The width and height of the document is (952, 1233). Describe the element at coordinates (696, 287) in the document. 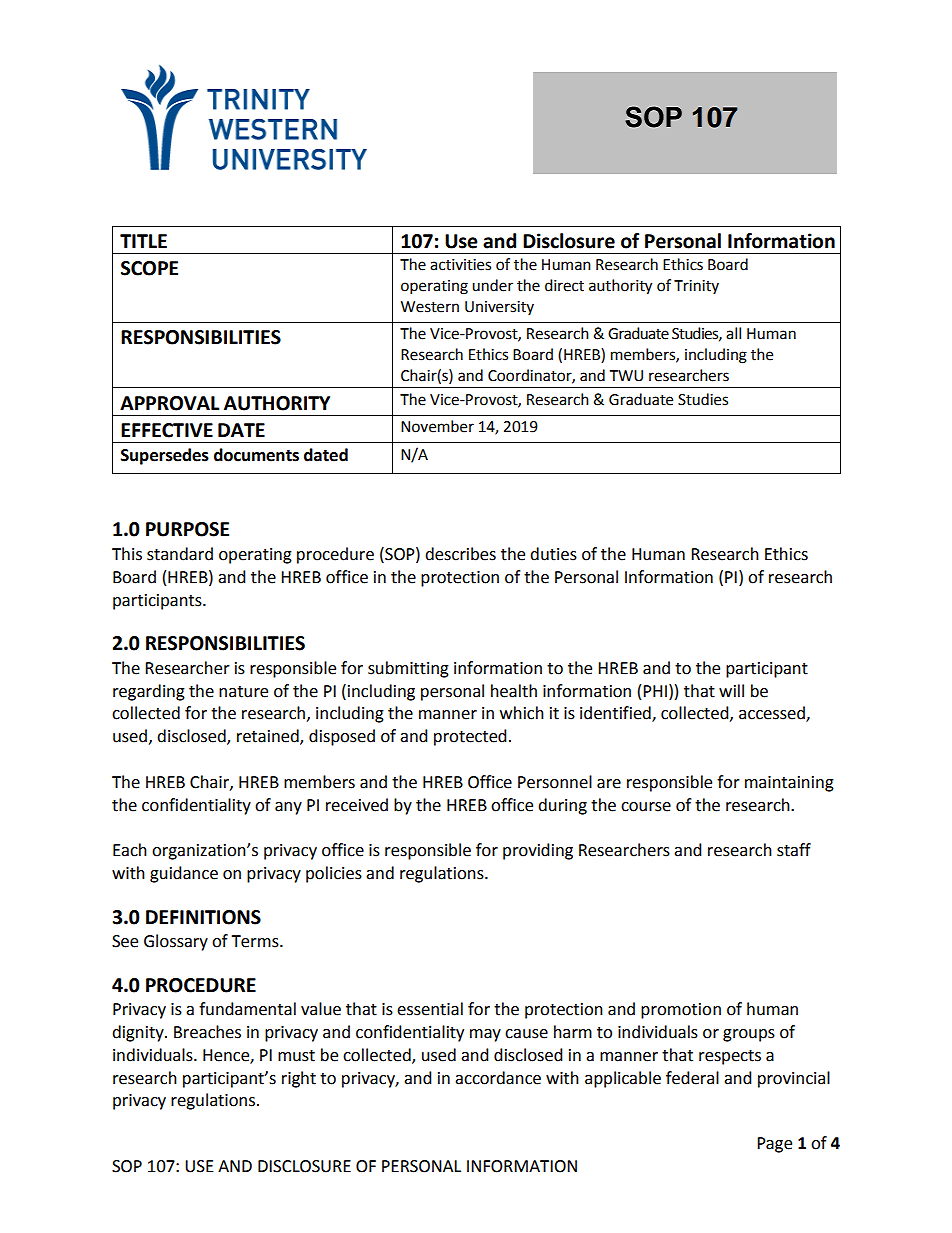

I see `Trinity` at that location.
